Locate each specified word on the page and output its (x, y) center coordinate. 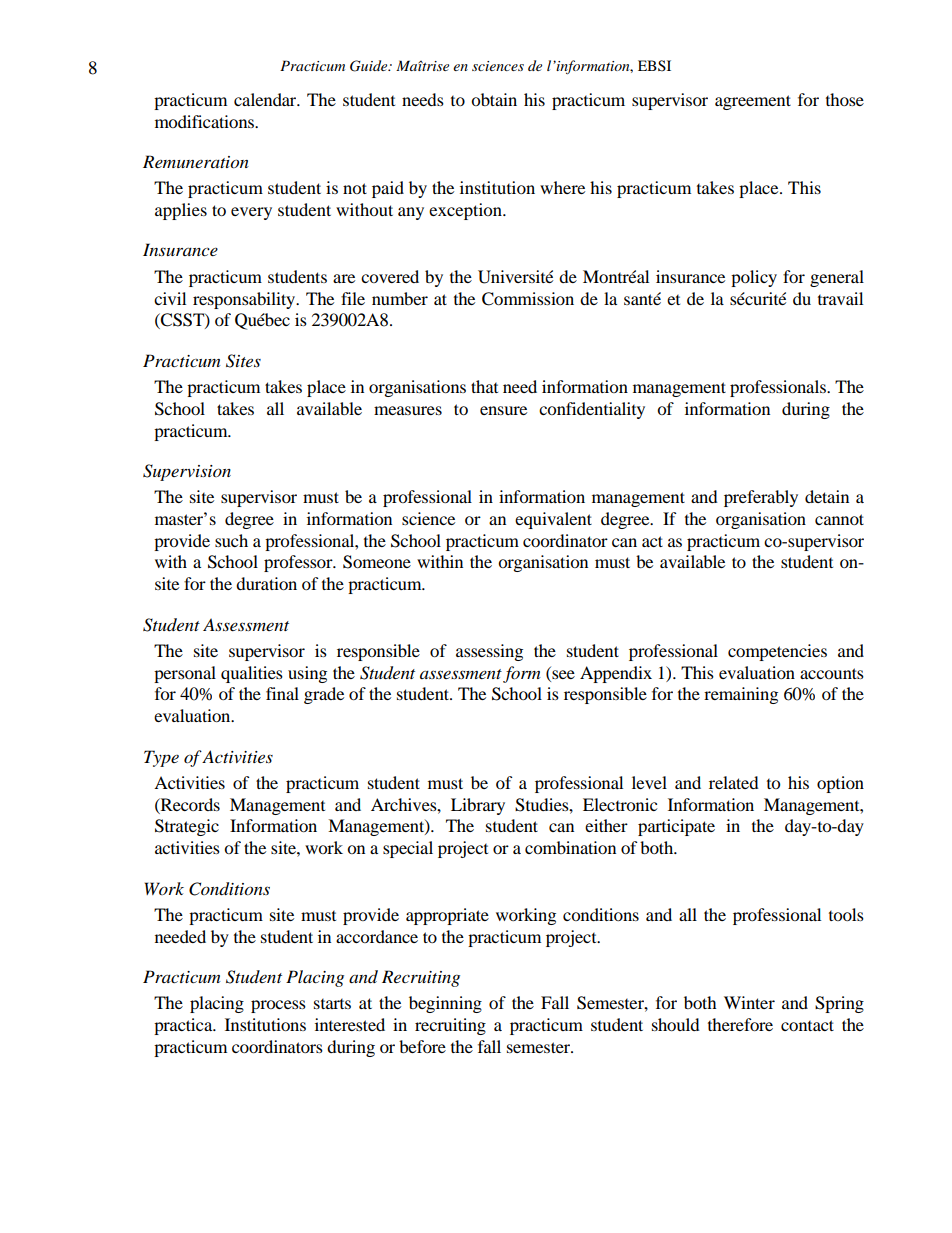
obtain (494, 99)
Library (478, 806)
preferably (761, 498)
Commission (528, 299)
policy (754, 278)
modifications (205, 121)
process (278, 1006)
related (734, 782)
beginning (445, 1004)
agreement (753, 102)
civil (170, 298)
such (231, 540)
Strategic (187, 827)
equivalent (553, 520)
